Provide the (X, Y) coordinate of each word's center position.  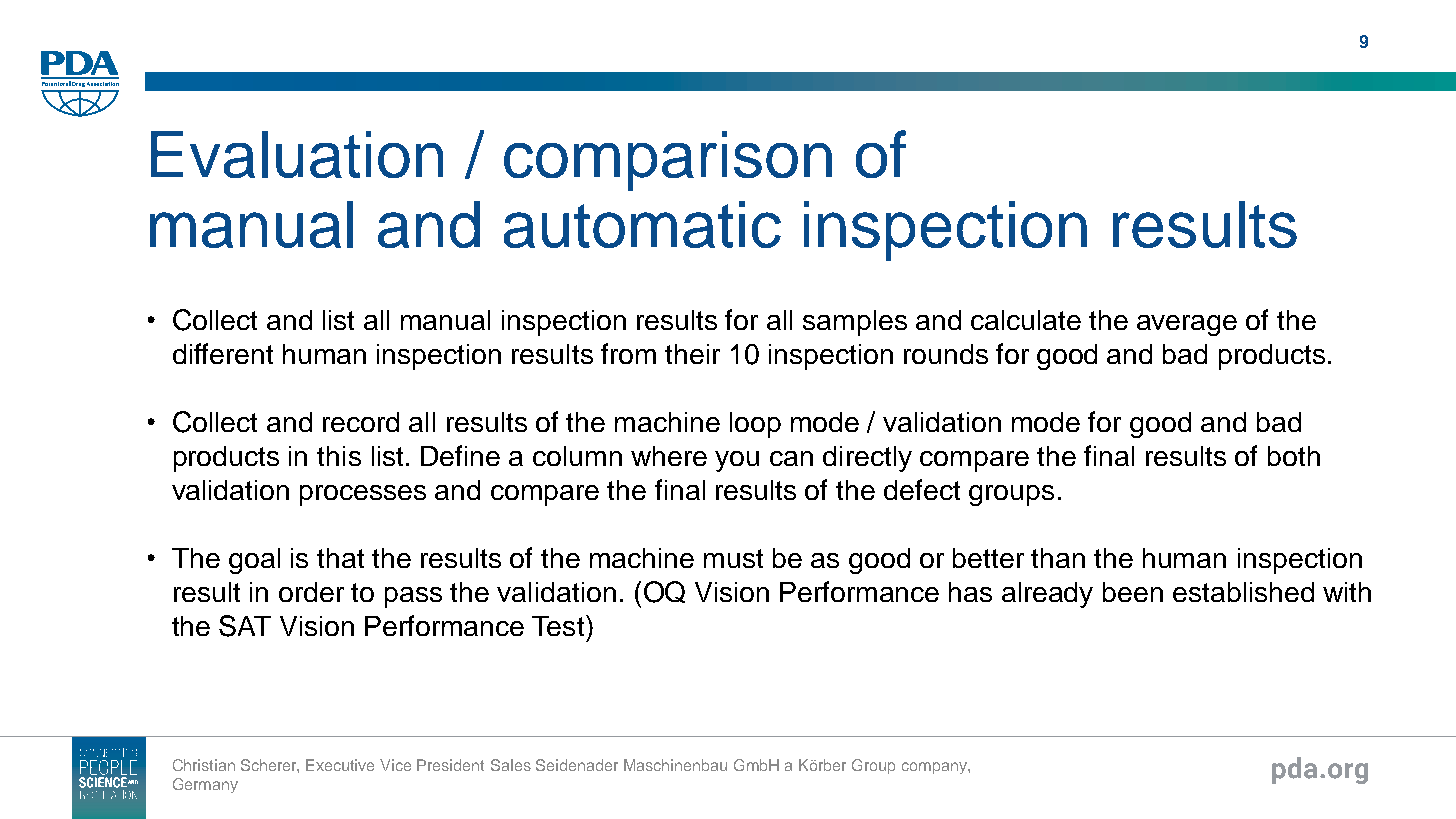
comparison (668, 161)
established (1243, 592)
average (1187, 325)
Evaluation (297, 154)
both (1294, 456)
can (791, 458)
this (339, 456)
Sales (511, 765)
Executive (340, 765)
